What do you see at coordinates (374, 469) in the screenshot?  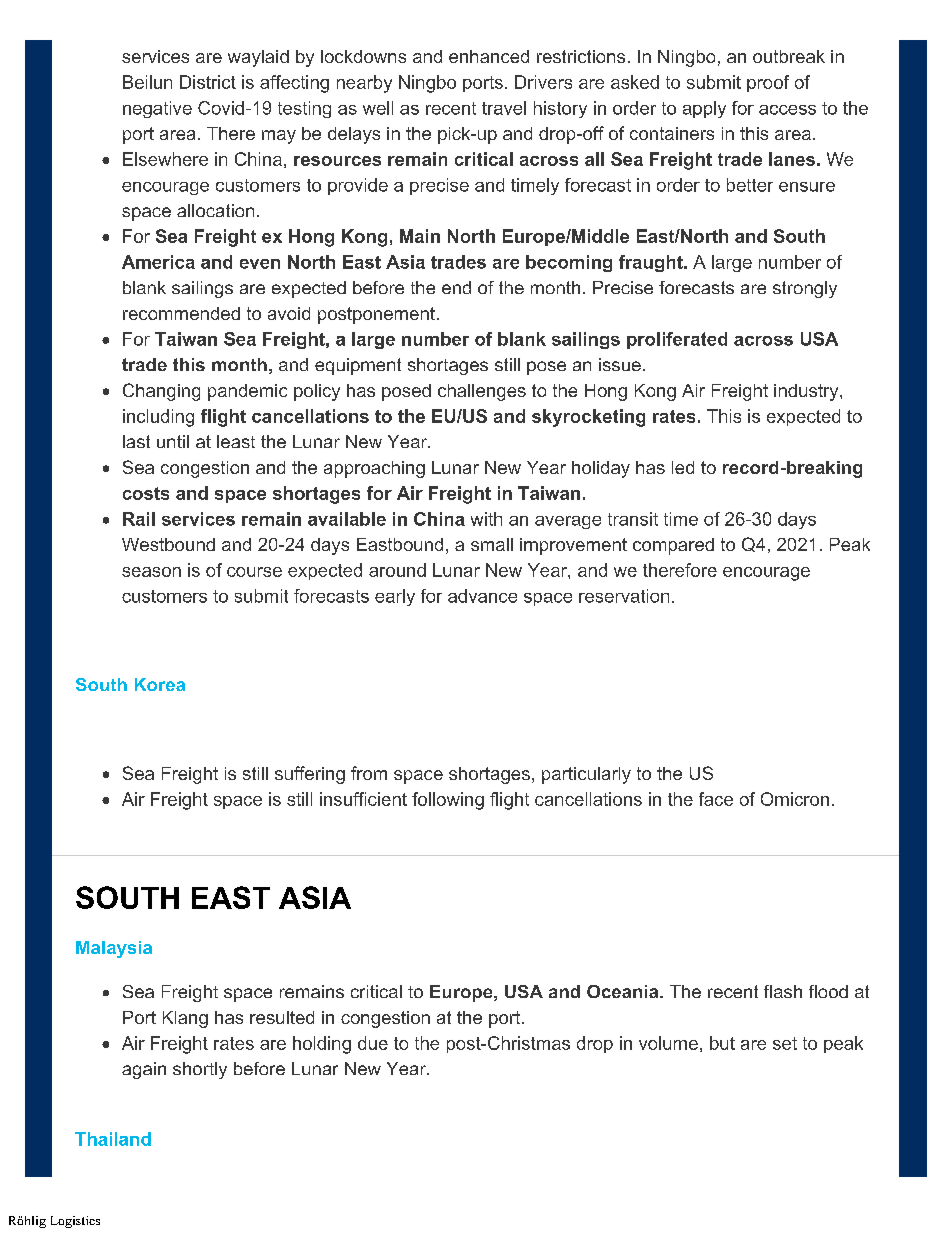 I see `approaching` at bounding box center [374, 469].
